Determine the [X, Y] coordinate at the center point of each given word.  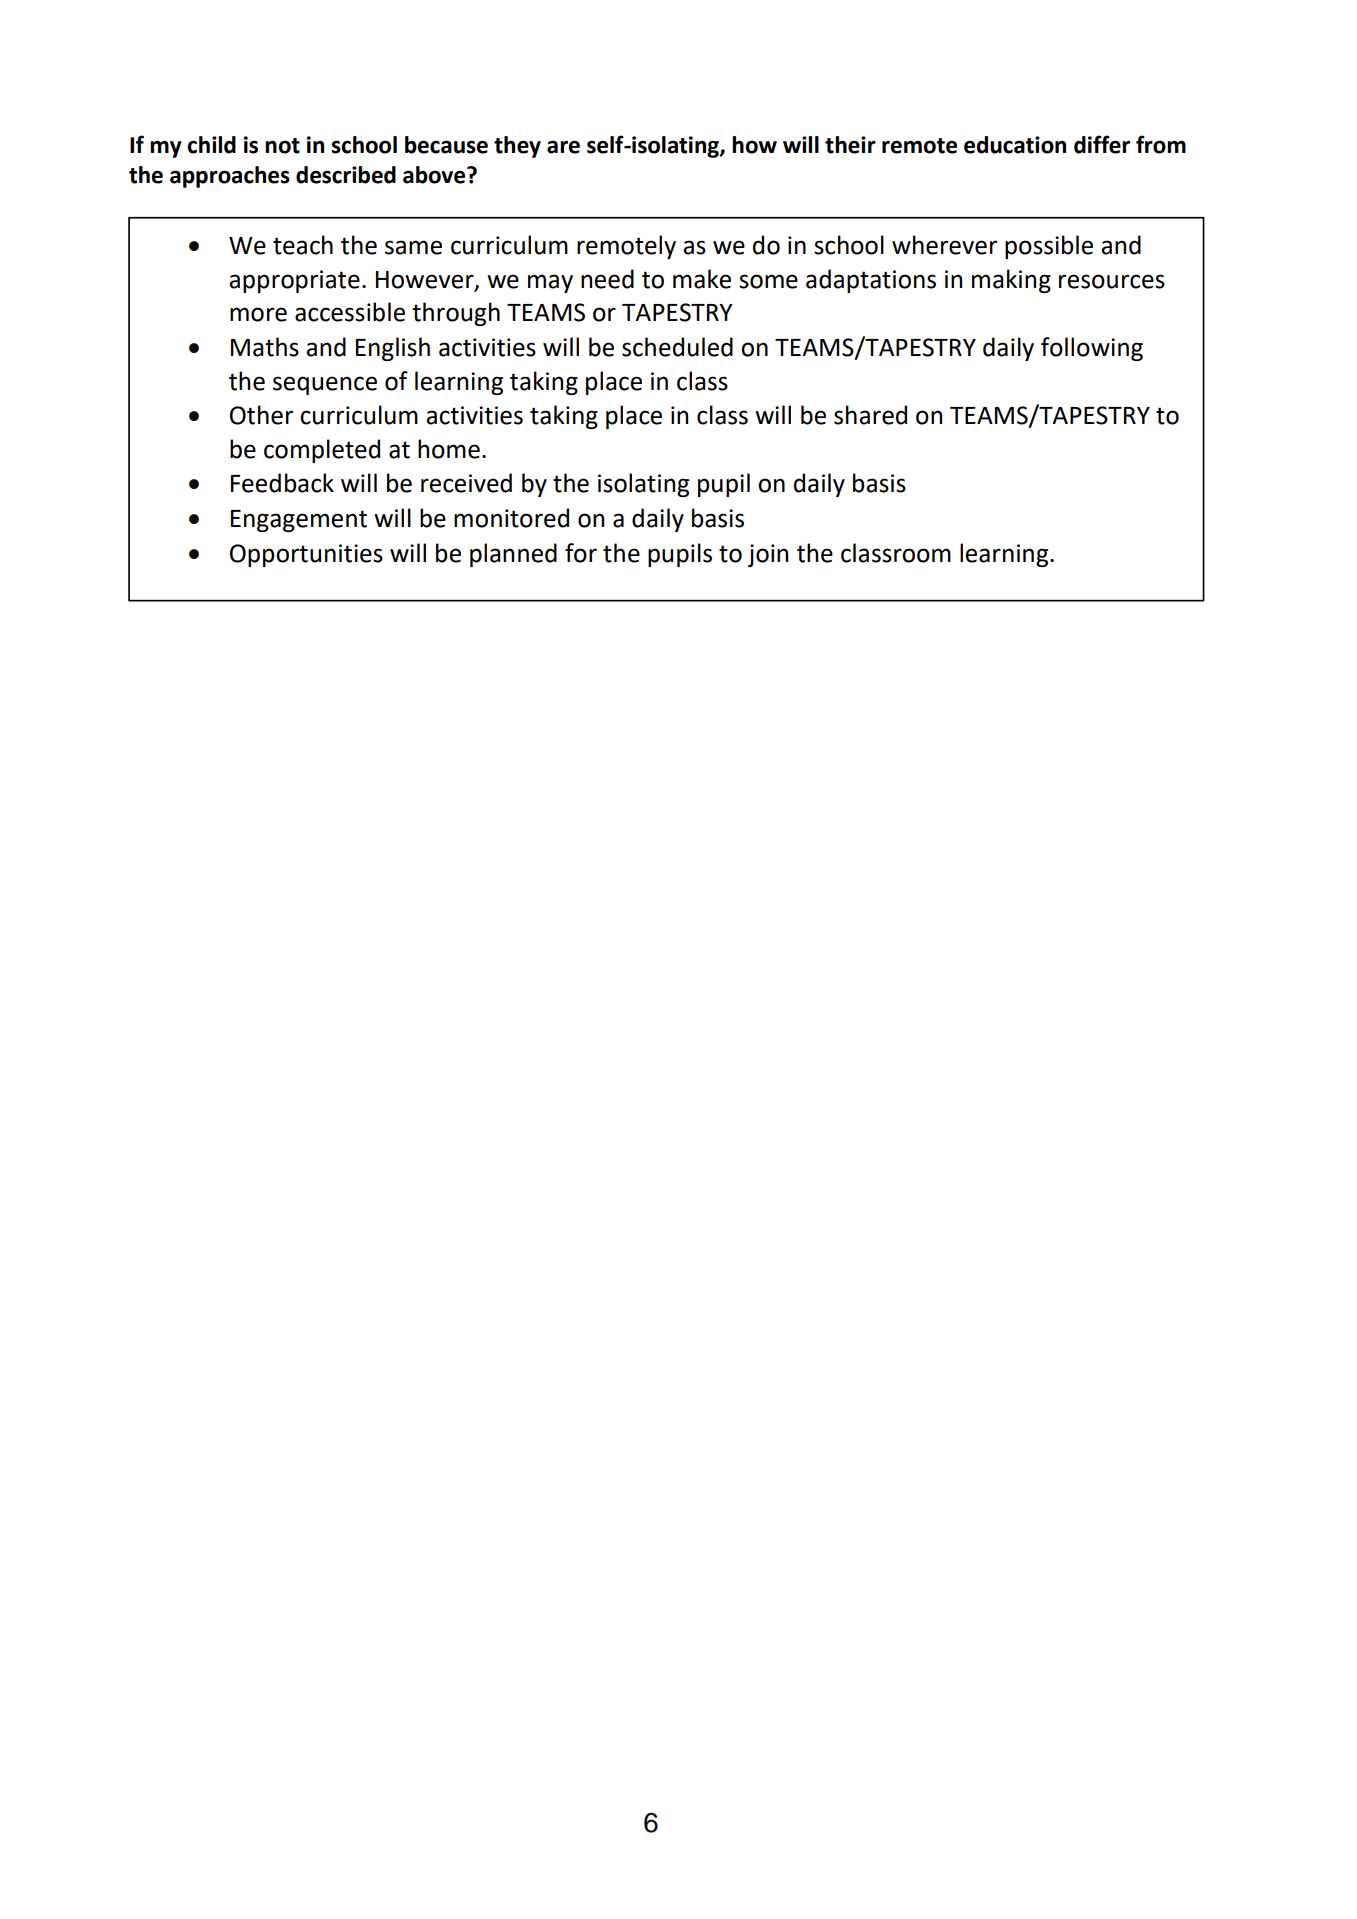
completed [322, 451]
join [768, 555]
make [702, 279]
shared [870, 415]
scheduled [677, 347]
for [581, 553]
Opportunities [306, 555]
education [1015, 145]
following [1092, 349]
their [850, 145]
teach [303, 245]
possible [1049, 247]
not [282, 146]
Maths [265, 347]
